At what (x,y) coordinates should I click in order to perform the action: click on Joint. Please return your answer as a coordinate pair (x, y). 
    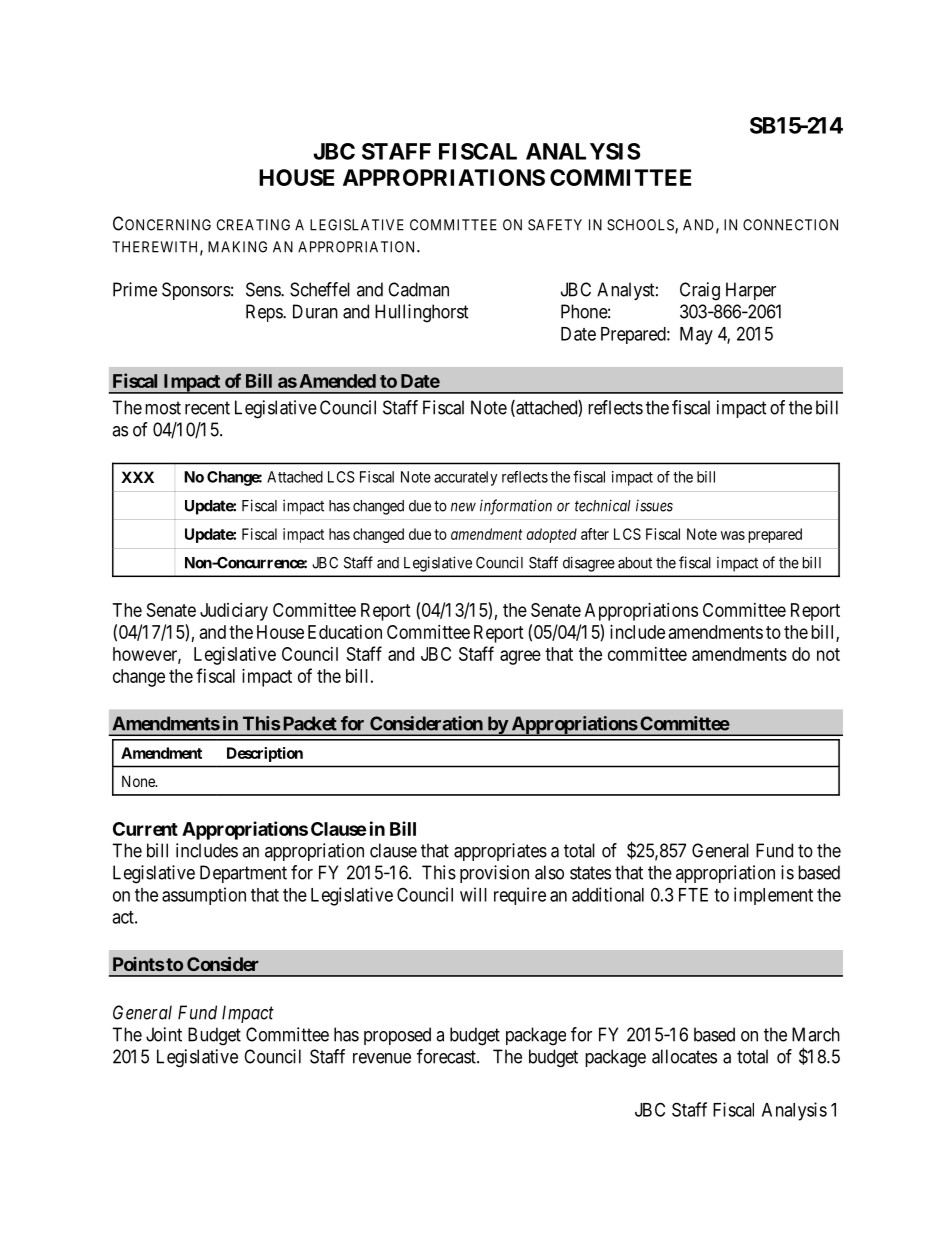
    Looking at the image, I should click on (164, 1034).
